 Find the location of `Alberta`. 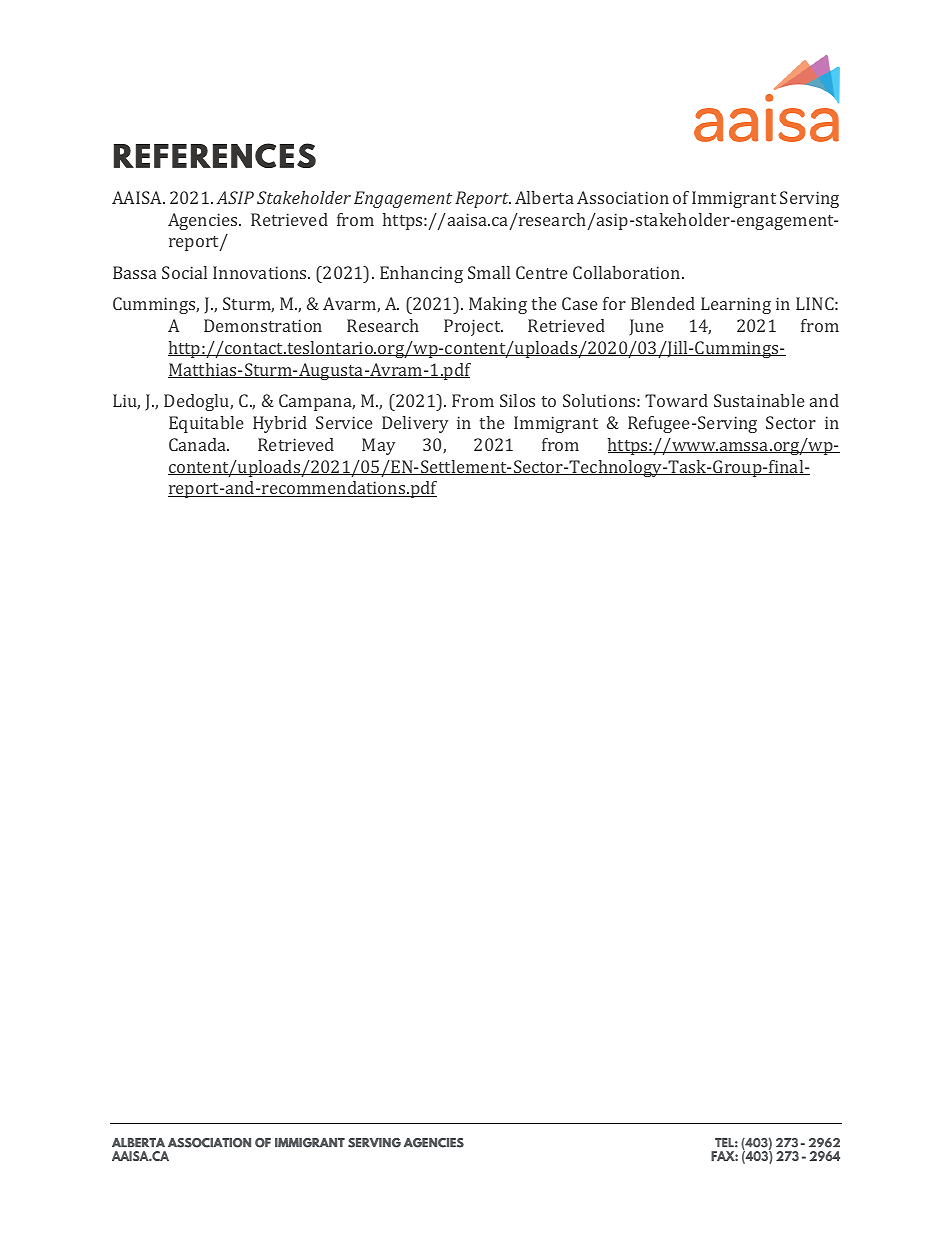

Alberta is located at coordinates (544, 197).
